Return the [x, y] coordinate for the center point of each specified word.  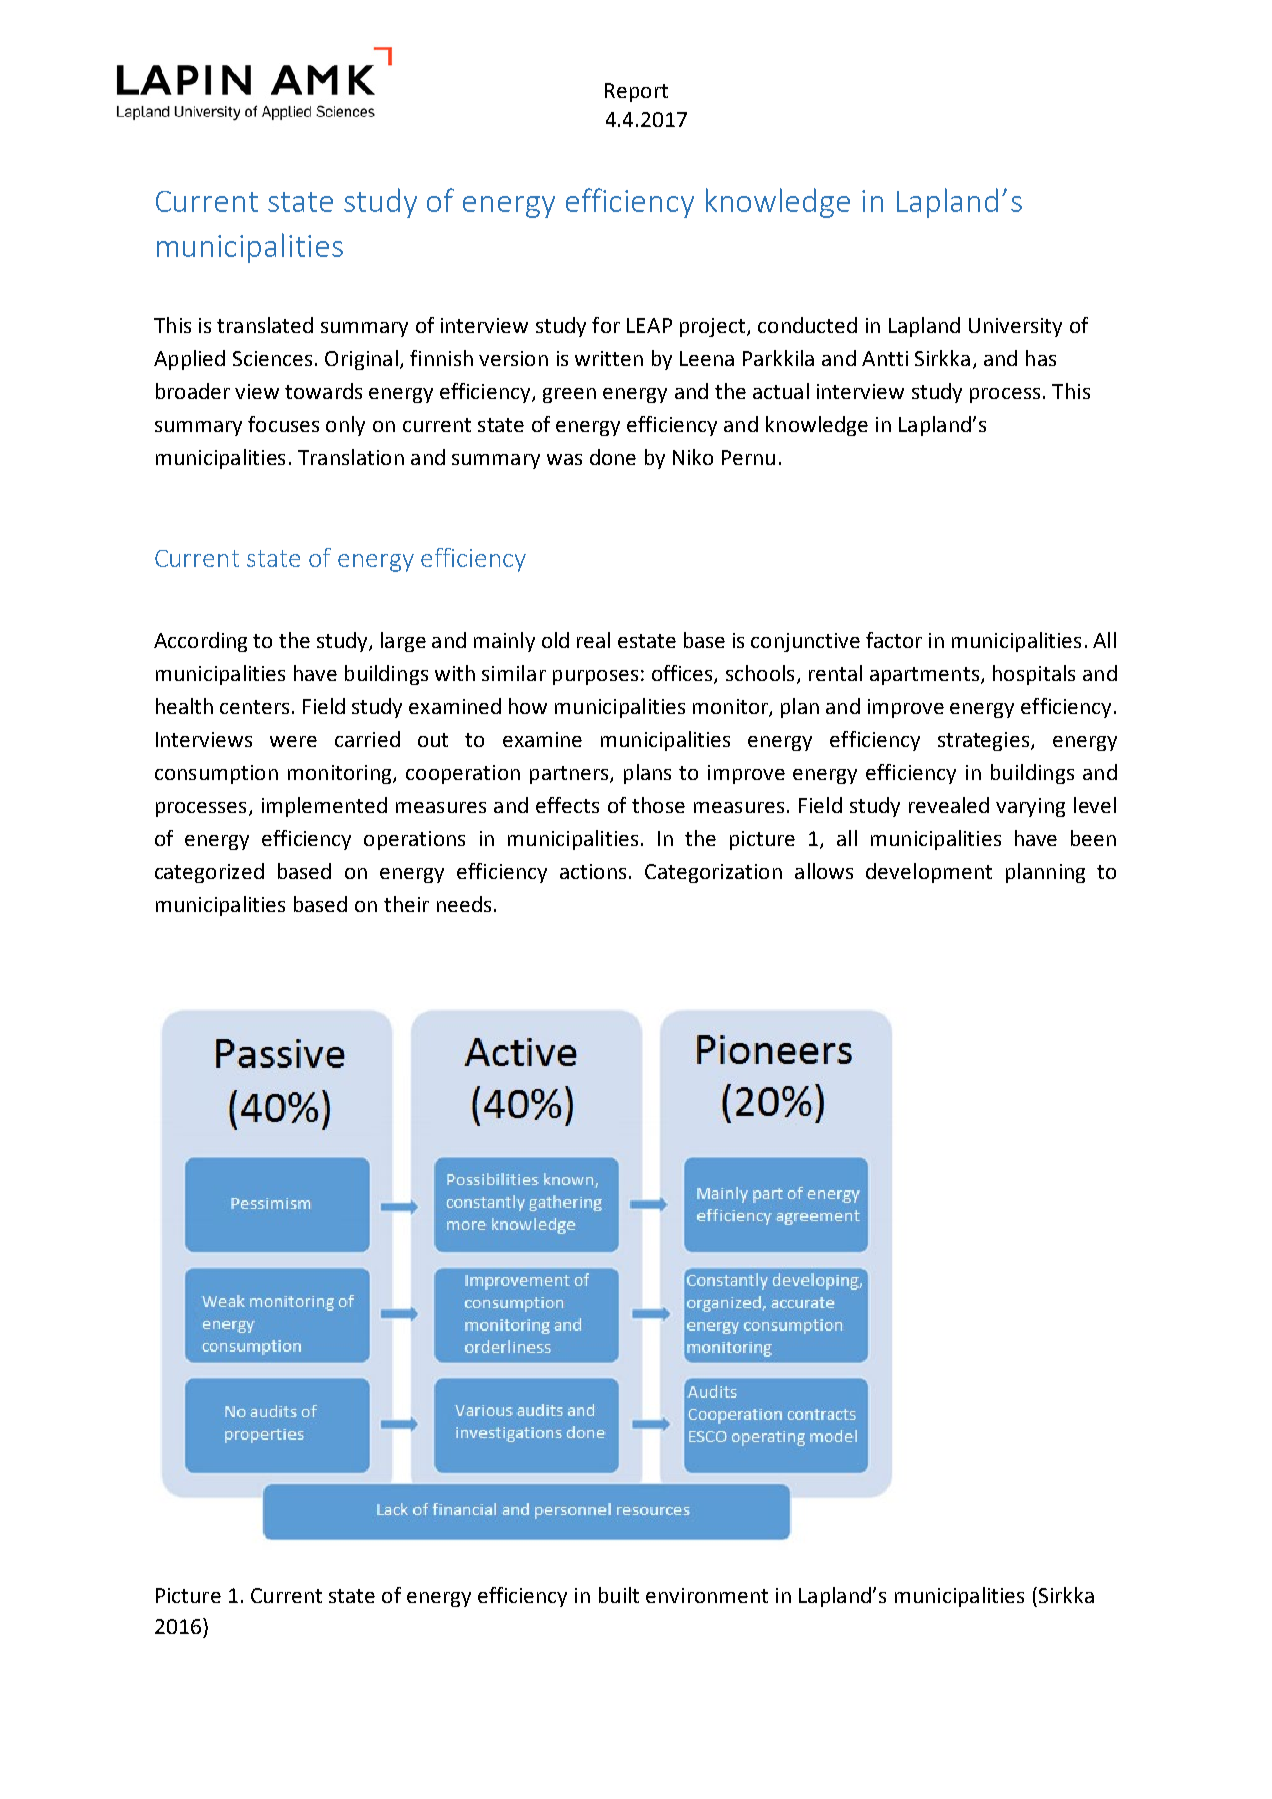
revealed [949, 805]
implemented [324, 807]
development [929, 873]
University [1015, 327]
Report [636, 92]
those [658, 805]
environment [707, 1595]
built [619, 1595]
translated [265, 325]
